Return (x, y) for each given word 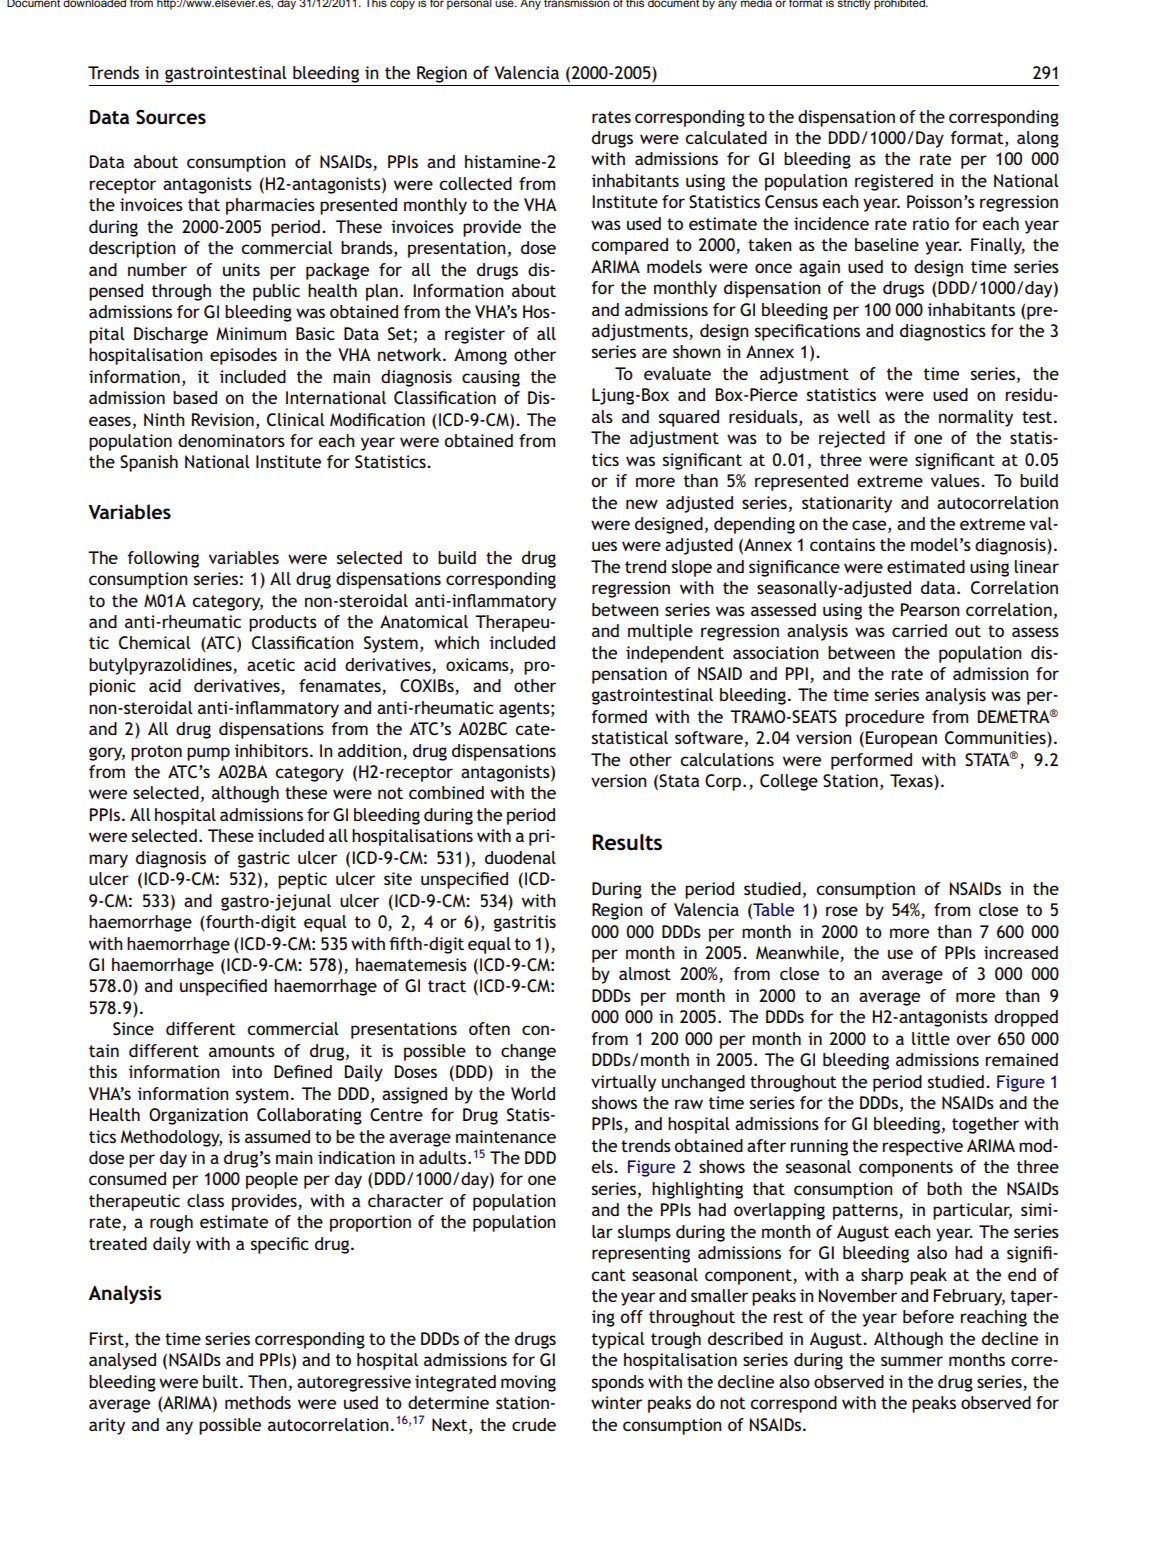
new (642, 504)
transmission (577, 3)
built (222, 1381)
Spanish (149, 463)
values (956, 480)
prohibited (900, 5)
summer (912, 1361)
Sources (171, 117)
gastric (264, 859)
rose (842, 911)
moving (528, 1383)
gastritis (525, 923)
